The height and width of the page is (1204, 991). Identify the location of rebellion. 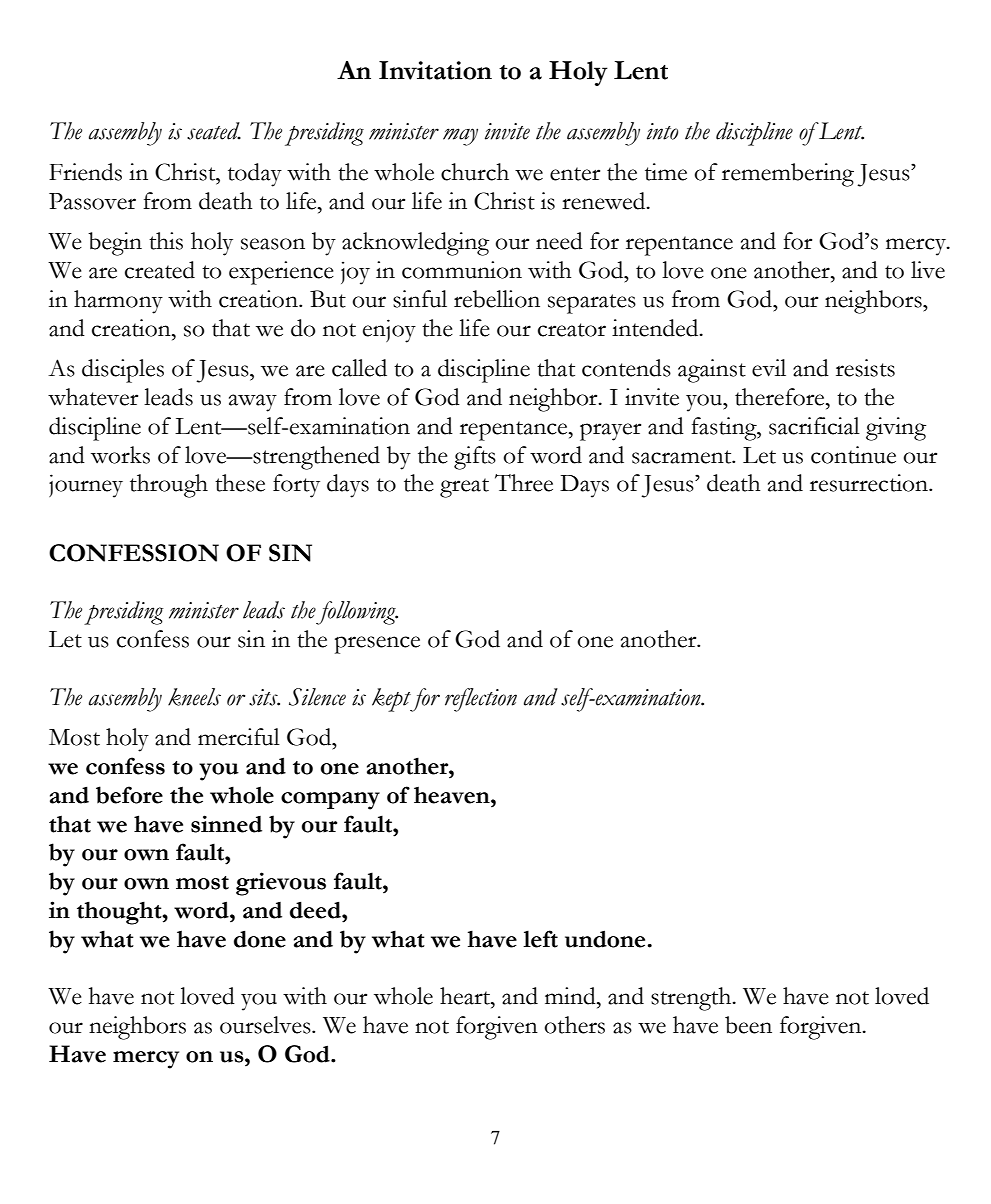
(497, 299).
